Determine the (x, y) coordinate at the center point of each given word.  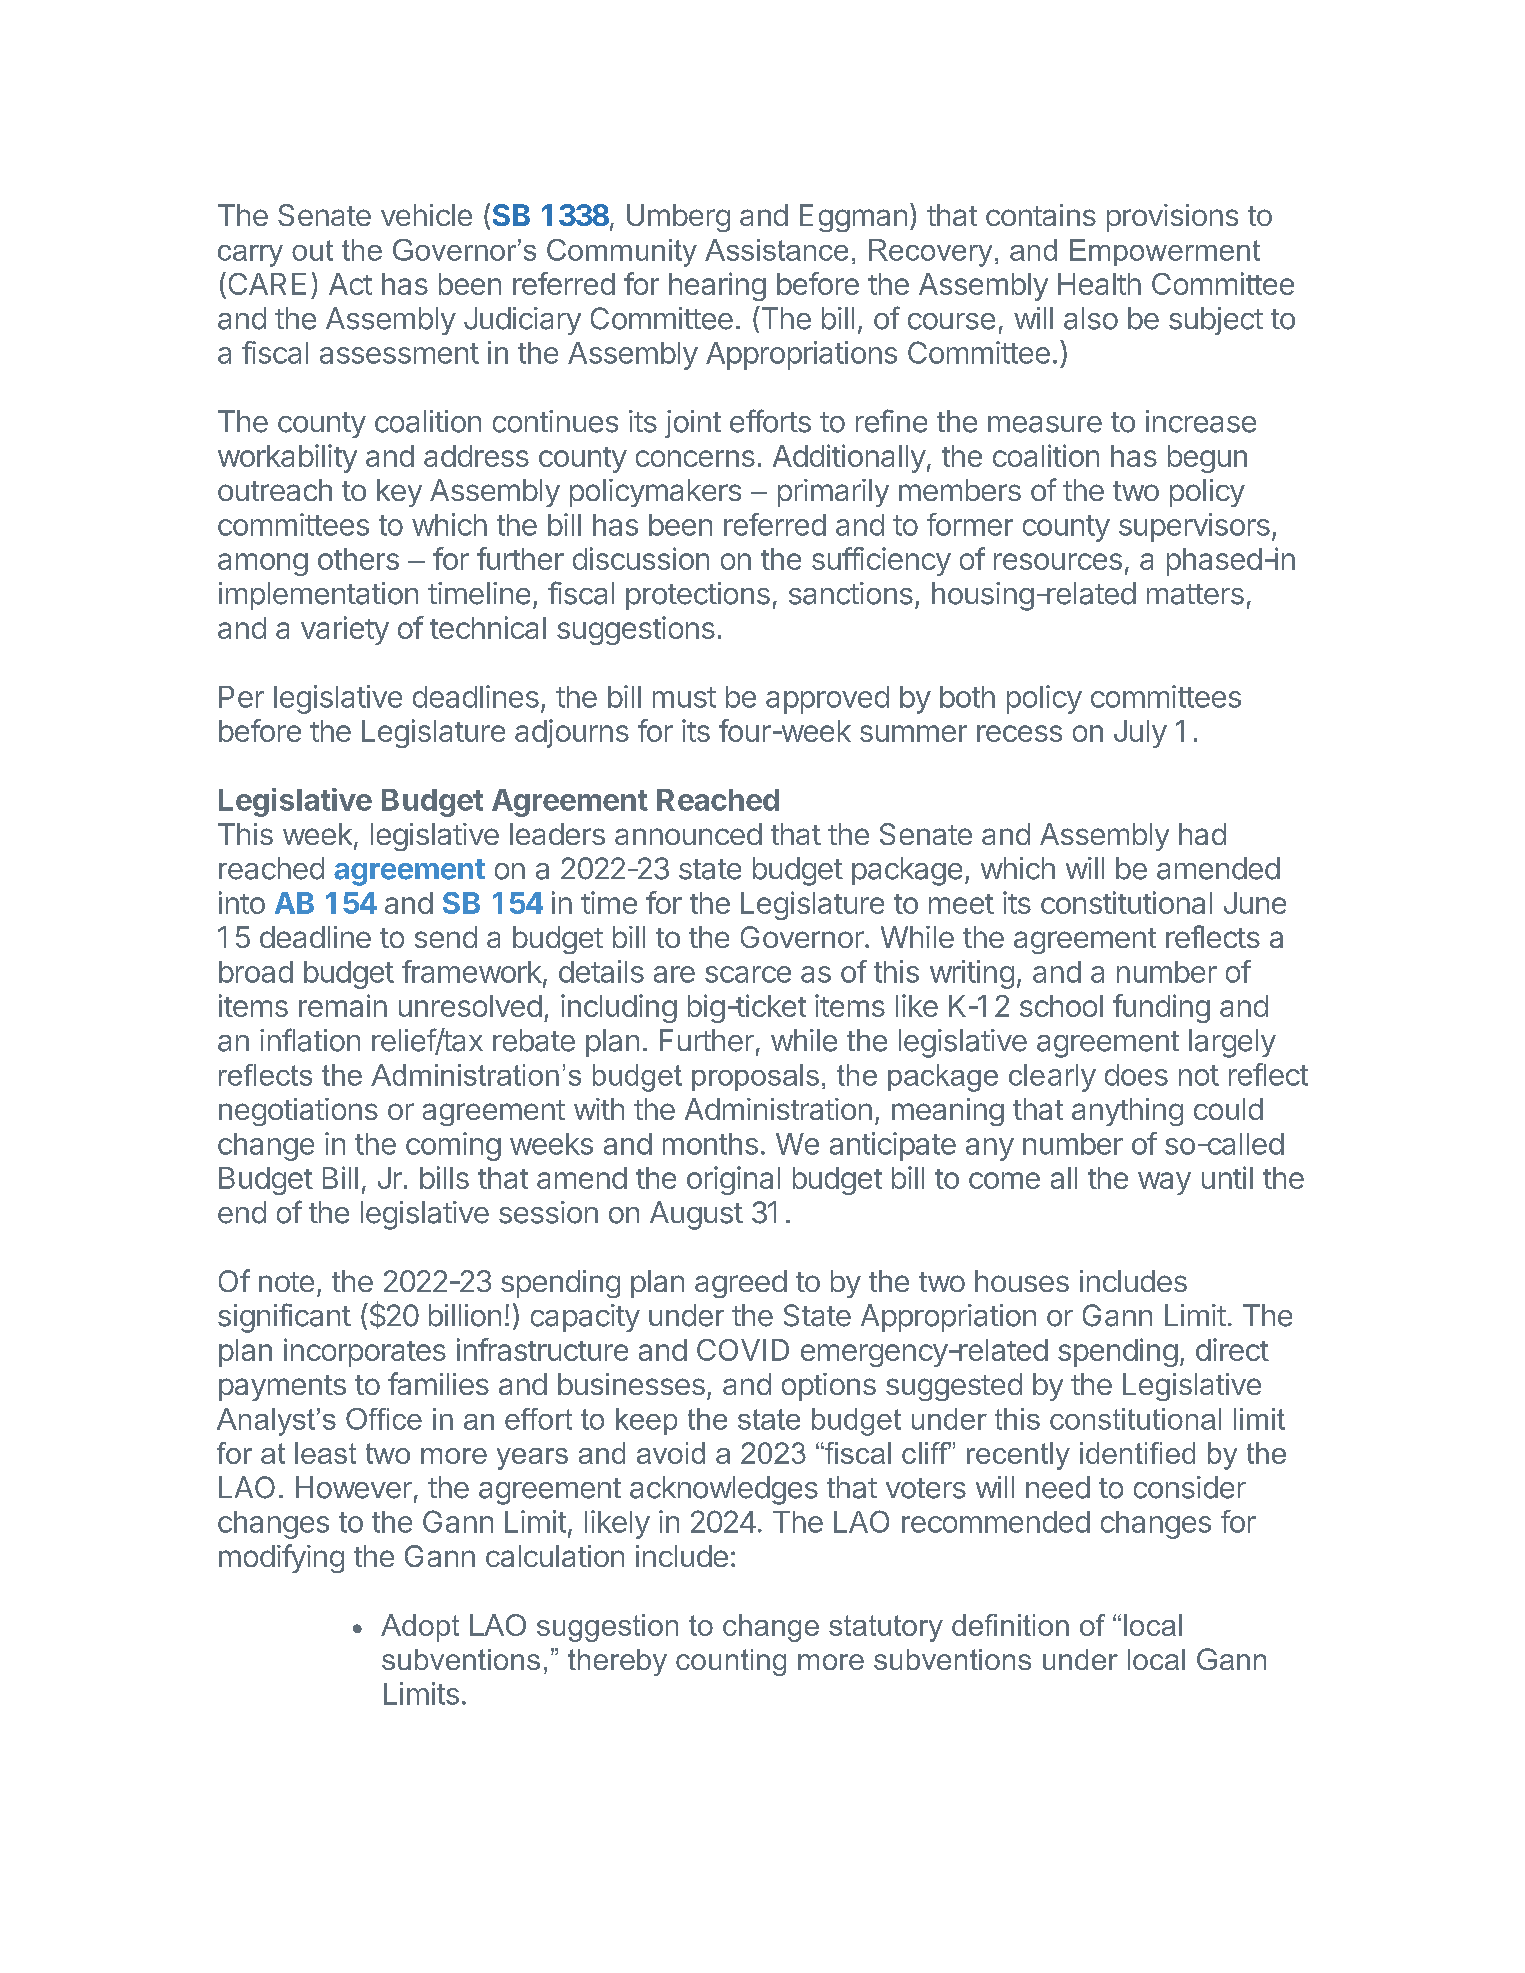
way (1164, 1183)
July (1140, 734)
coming (453, 1146)
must (684, 697)
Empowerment (1165, 252)
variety (345, 630)
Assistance (776, 250)
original (733, 1180)
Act (350, 284)
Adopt (420, 1628)
